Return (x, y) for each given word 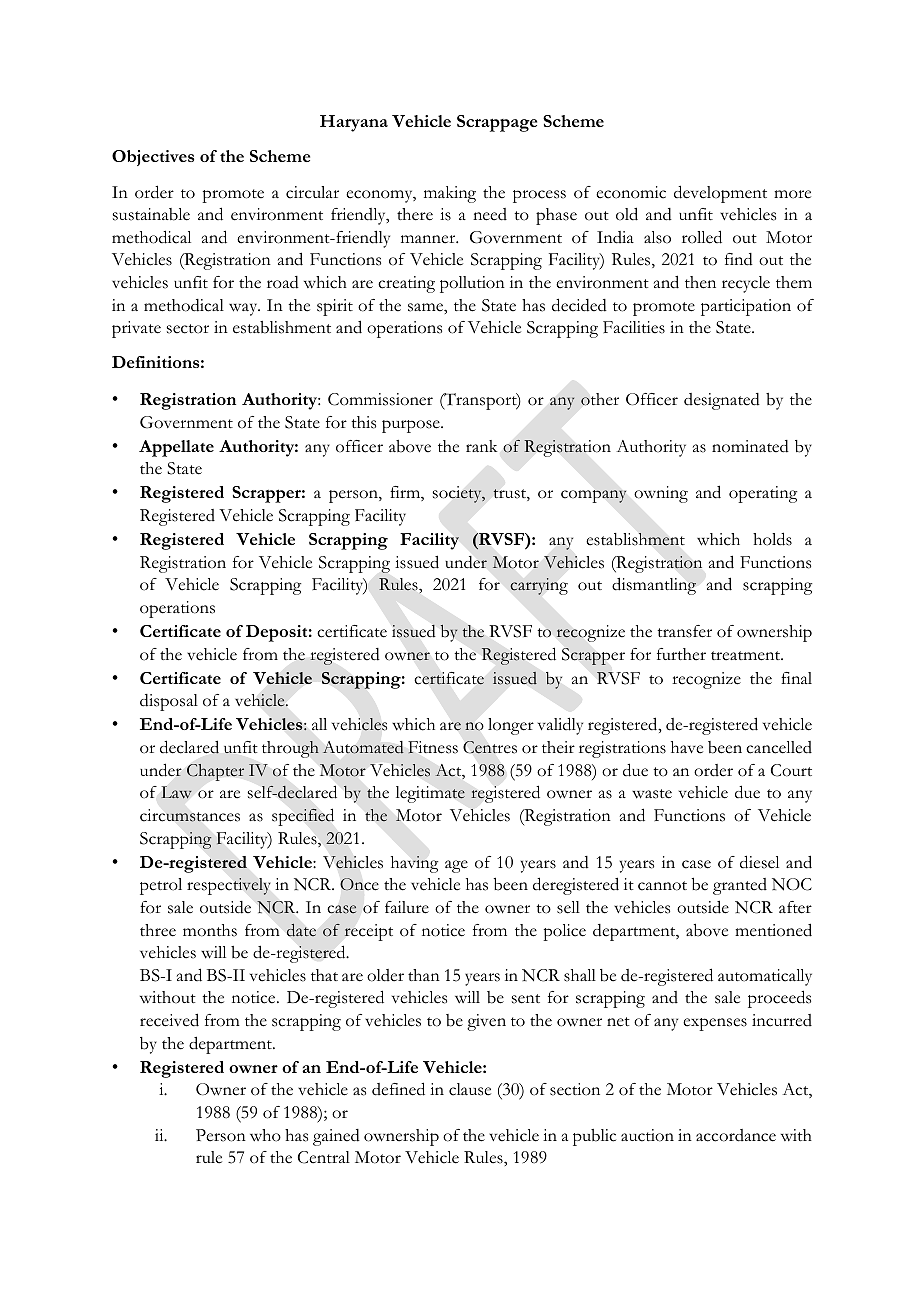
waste (652, 794)
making (450, 194)
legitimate (430, 794)
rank (482, 446)
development (720, 194)
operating (763, 494)
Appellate (176, 448)
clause (470, 1089)
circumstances (190, 815)
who (265, 1135)
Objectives (153, 158)
